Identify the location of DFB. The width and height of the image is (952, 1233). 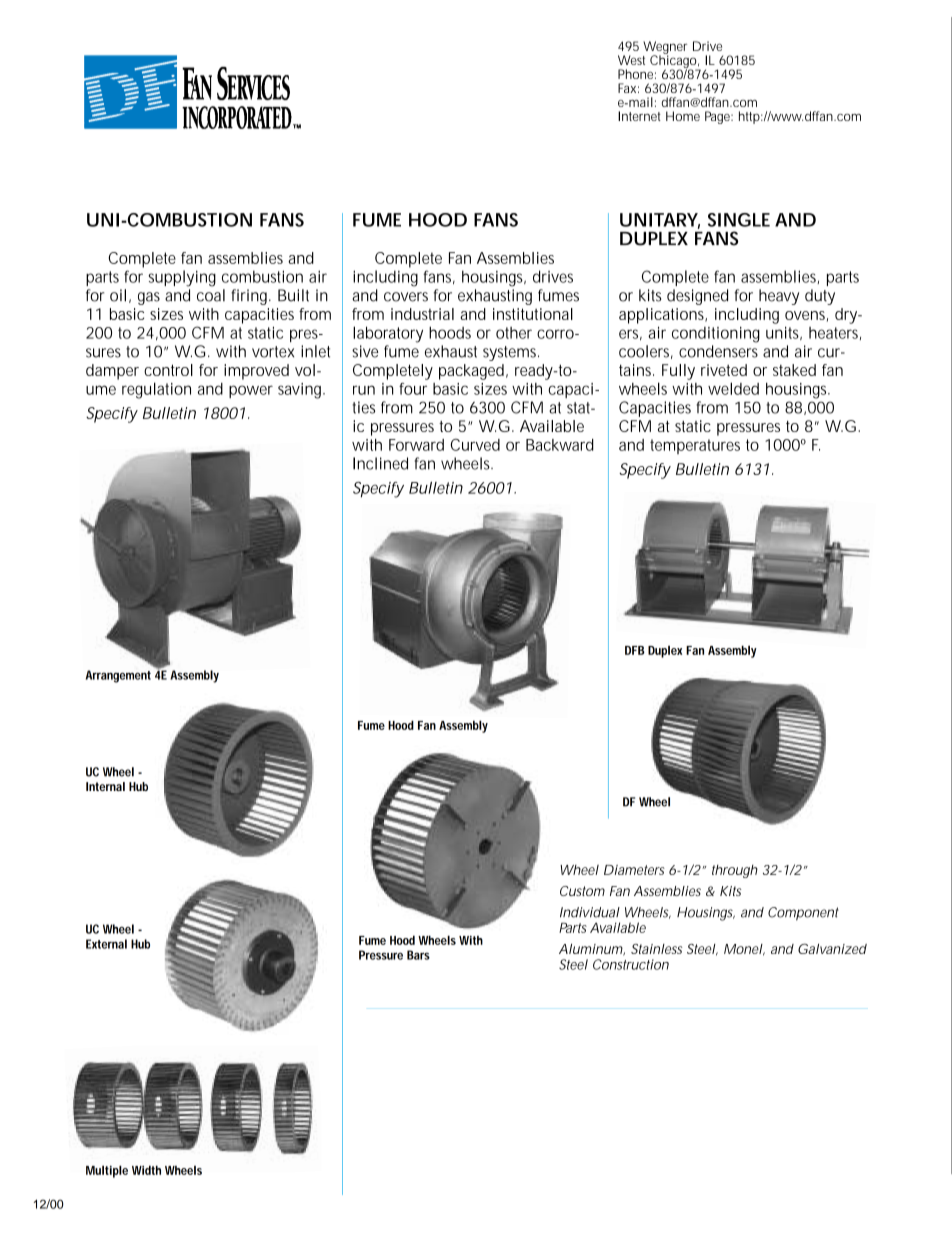
(635, 650).
